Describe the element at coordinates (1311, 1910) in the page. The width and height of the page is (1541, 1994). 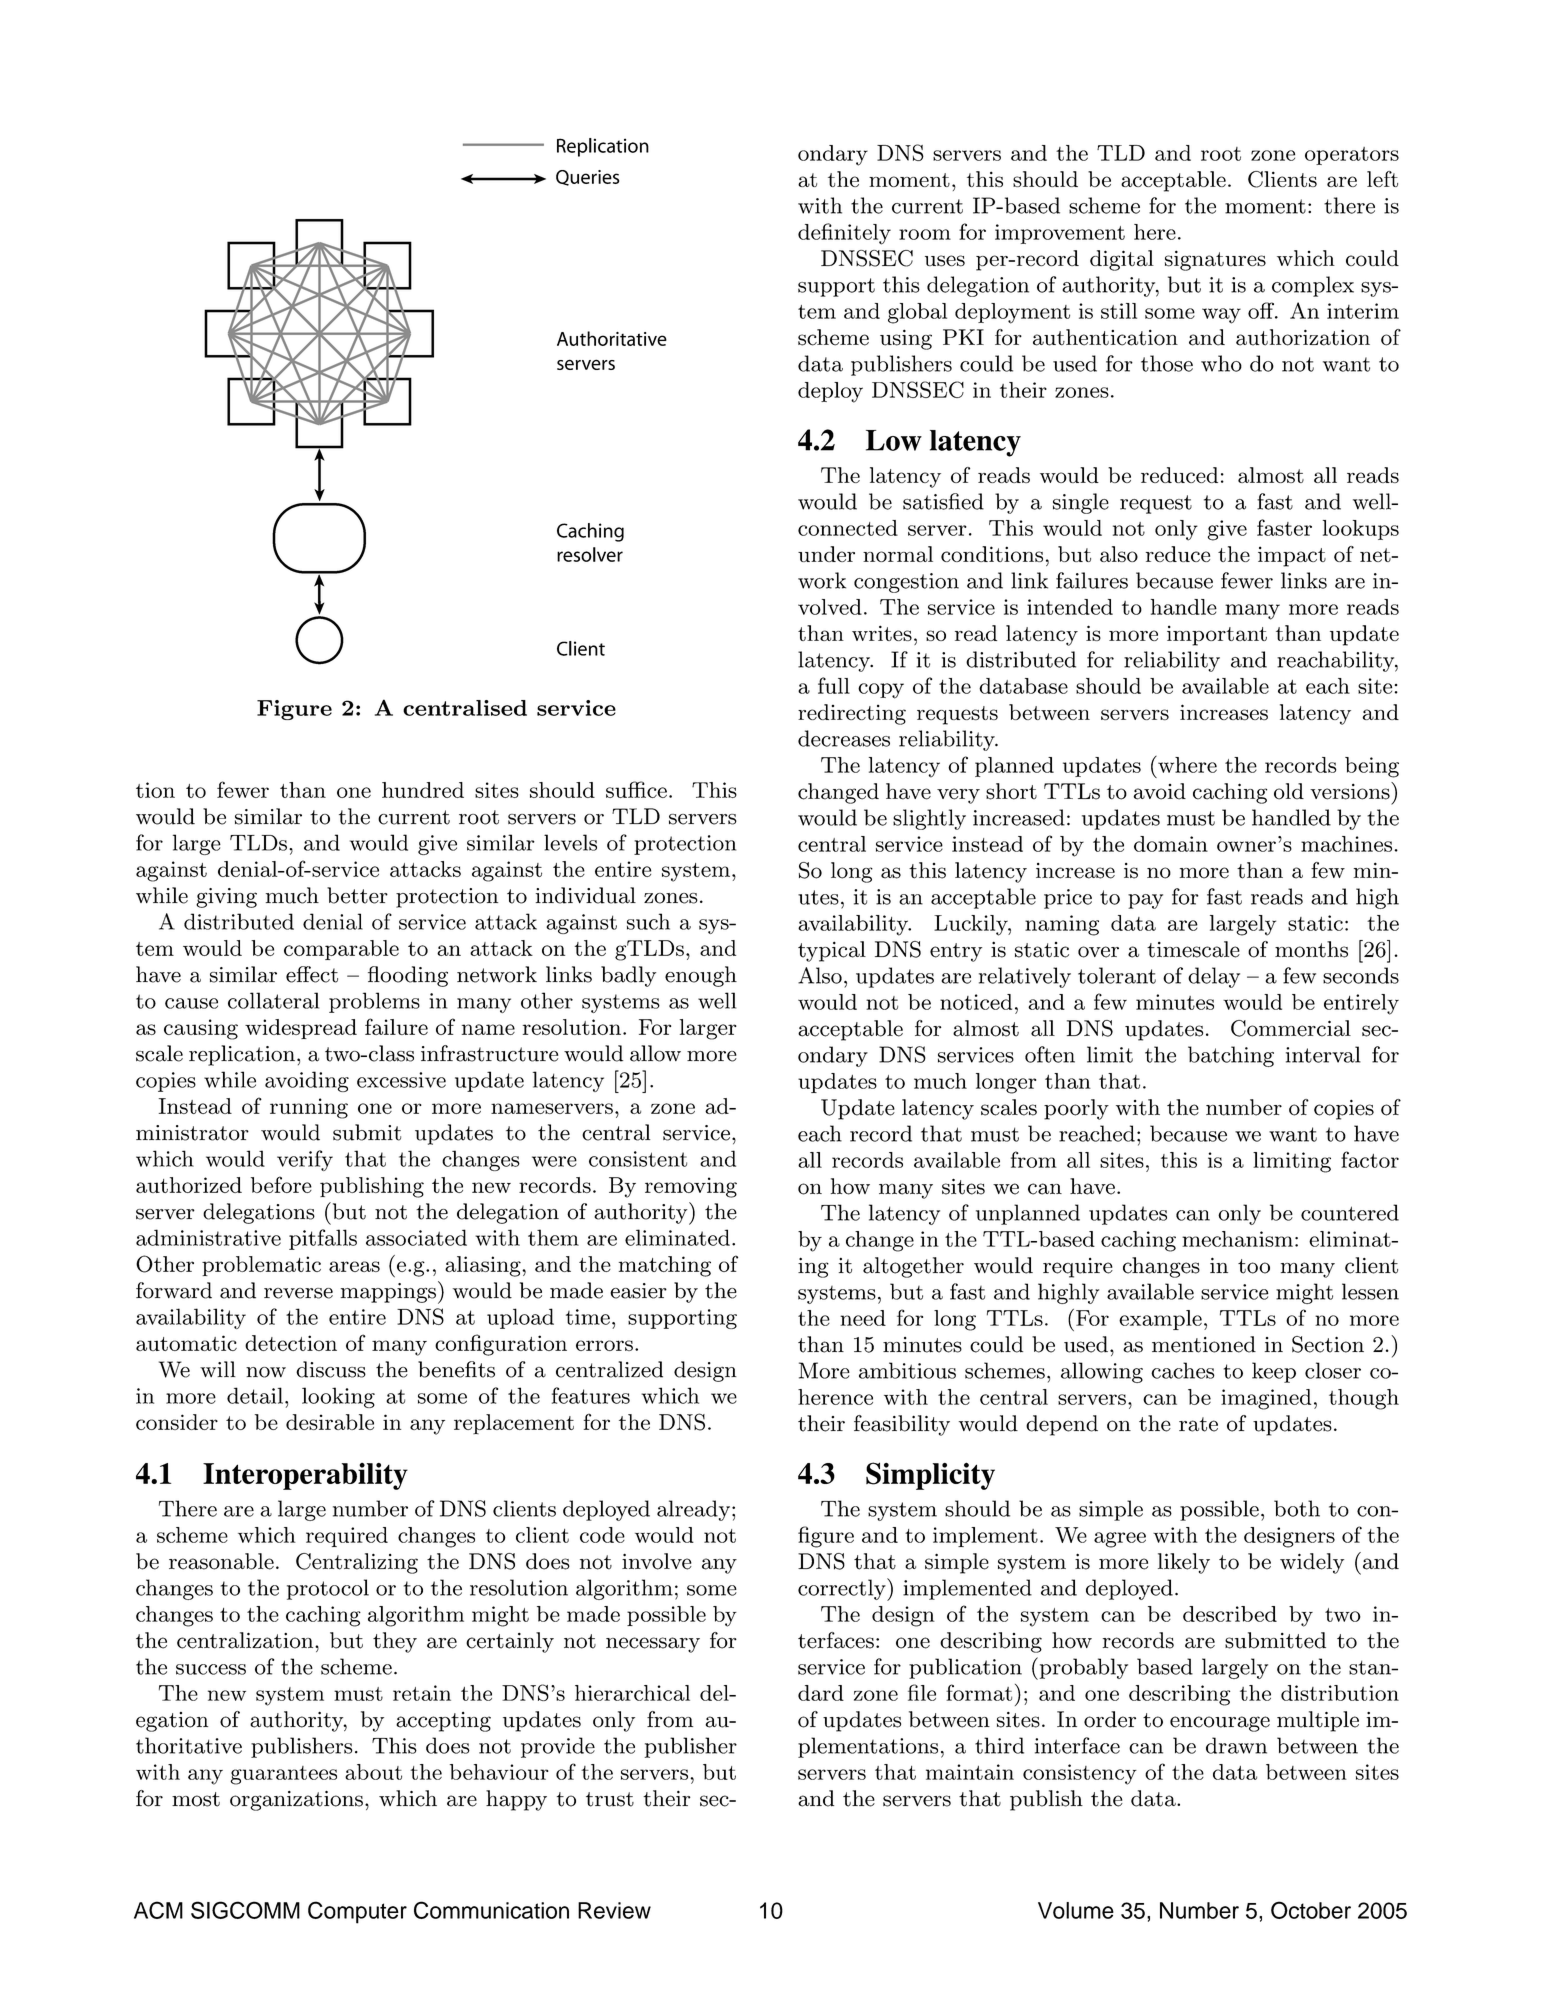
I see `October` at that location.
